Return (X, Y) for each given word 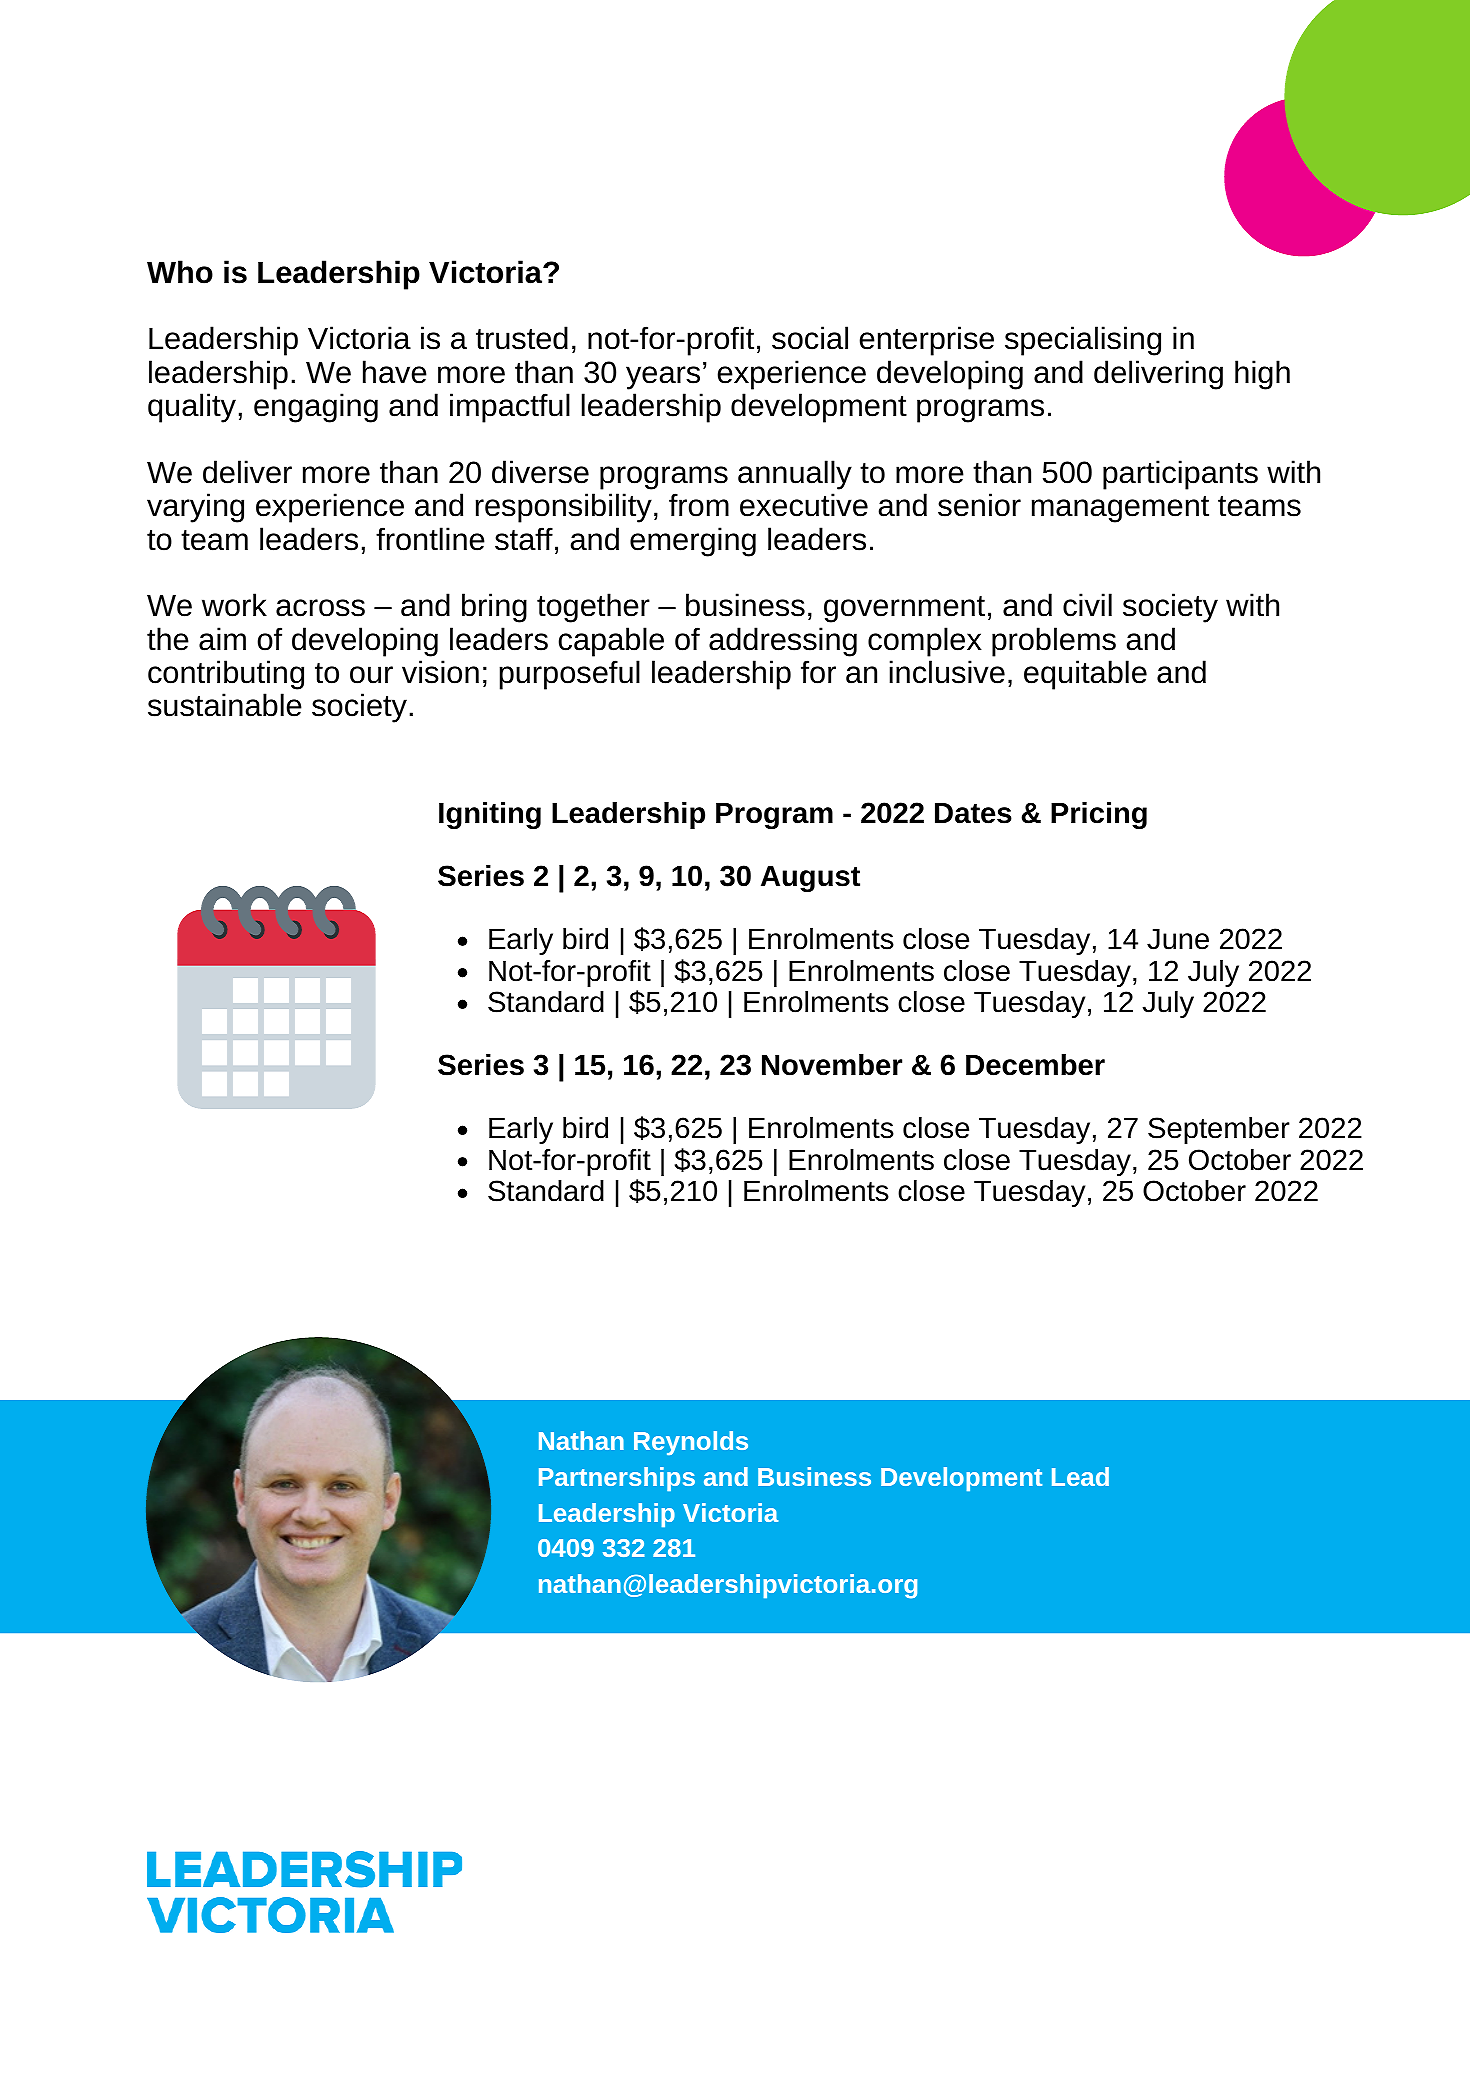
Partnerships (617, 1479)
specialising (1083, 341)
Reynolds (691, 1443)
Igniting (490, 815)
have (395, 372)
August (810, 879)
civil (1087, 605)
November (832, 1065)
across (320, 608)
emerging (693, 542)
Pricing (1099, 815)
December (1035, 1065)
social (810, 338)
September (1219, 1130)
